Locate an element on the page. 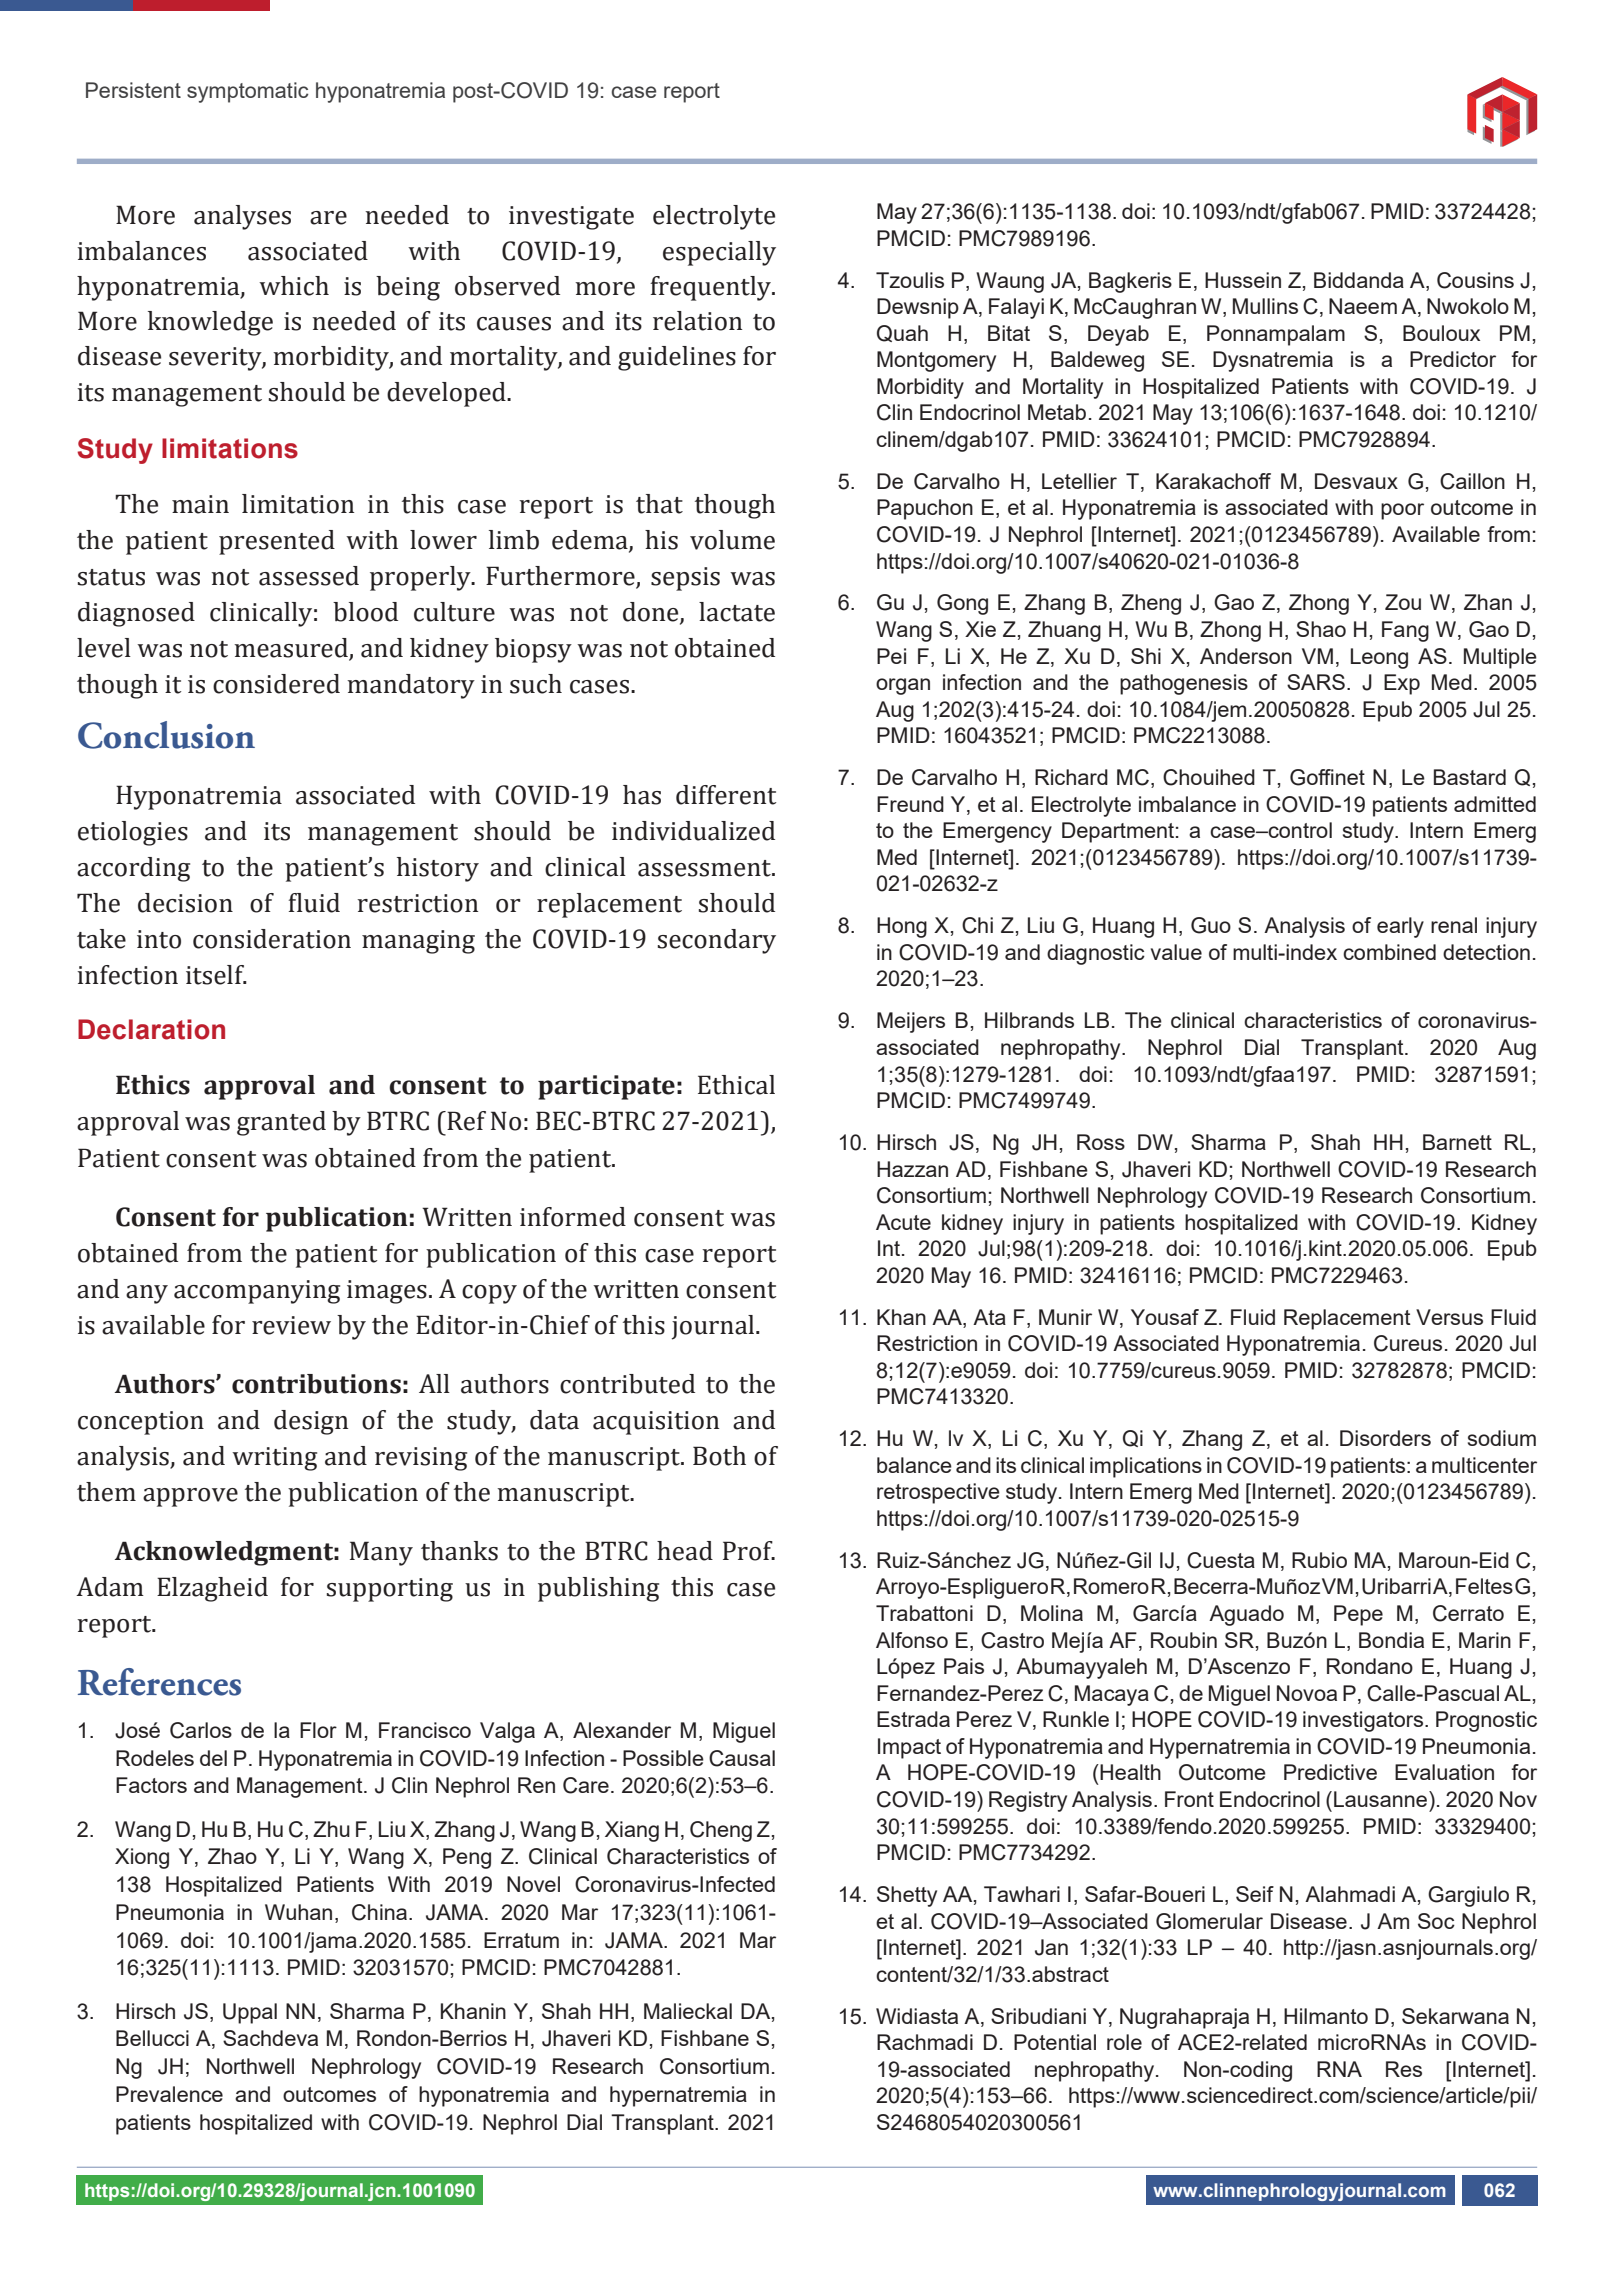 This document has height=2282, width=1614. poor is located at coordinates (1402, 511).
